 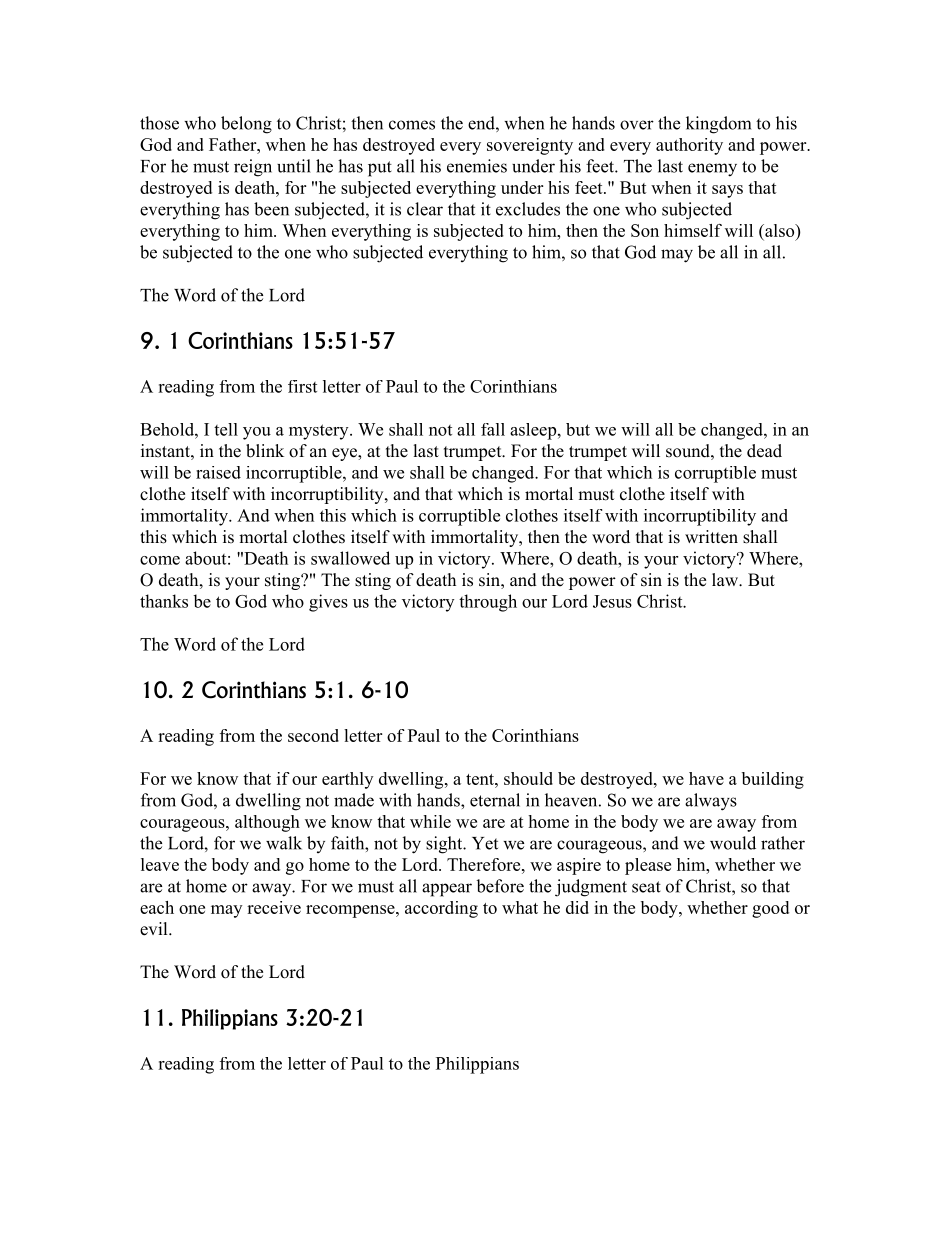 What do you see at coordinates (770, 909) in the screenshot?
I see `good` at bounding box center [770, 909].
